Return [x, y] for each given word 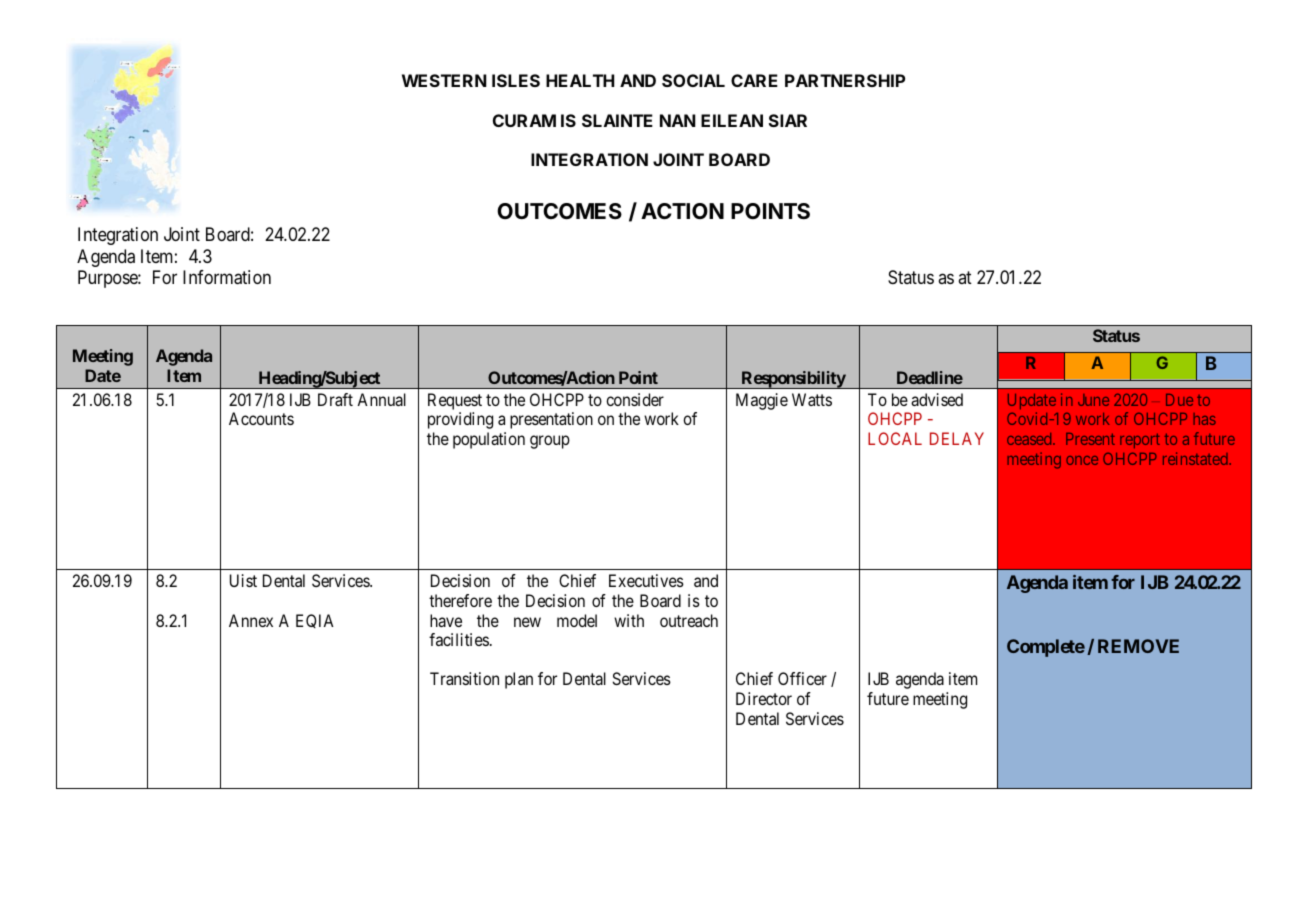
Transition [464, 678]
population [489, 440]
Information [227, 277]
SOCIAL [693, 80]
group [550, 442]
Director [764, 698]
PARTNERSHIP [845, 80]
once [1082, 460]
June [1093, 400]
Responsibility [793, 380]
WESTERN [444, 80]
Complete [1046, 648]
